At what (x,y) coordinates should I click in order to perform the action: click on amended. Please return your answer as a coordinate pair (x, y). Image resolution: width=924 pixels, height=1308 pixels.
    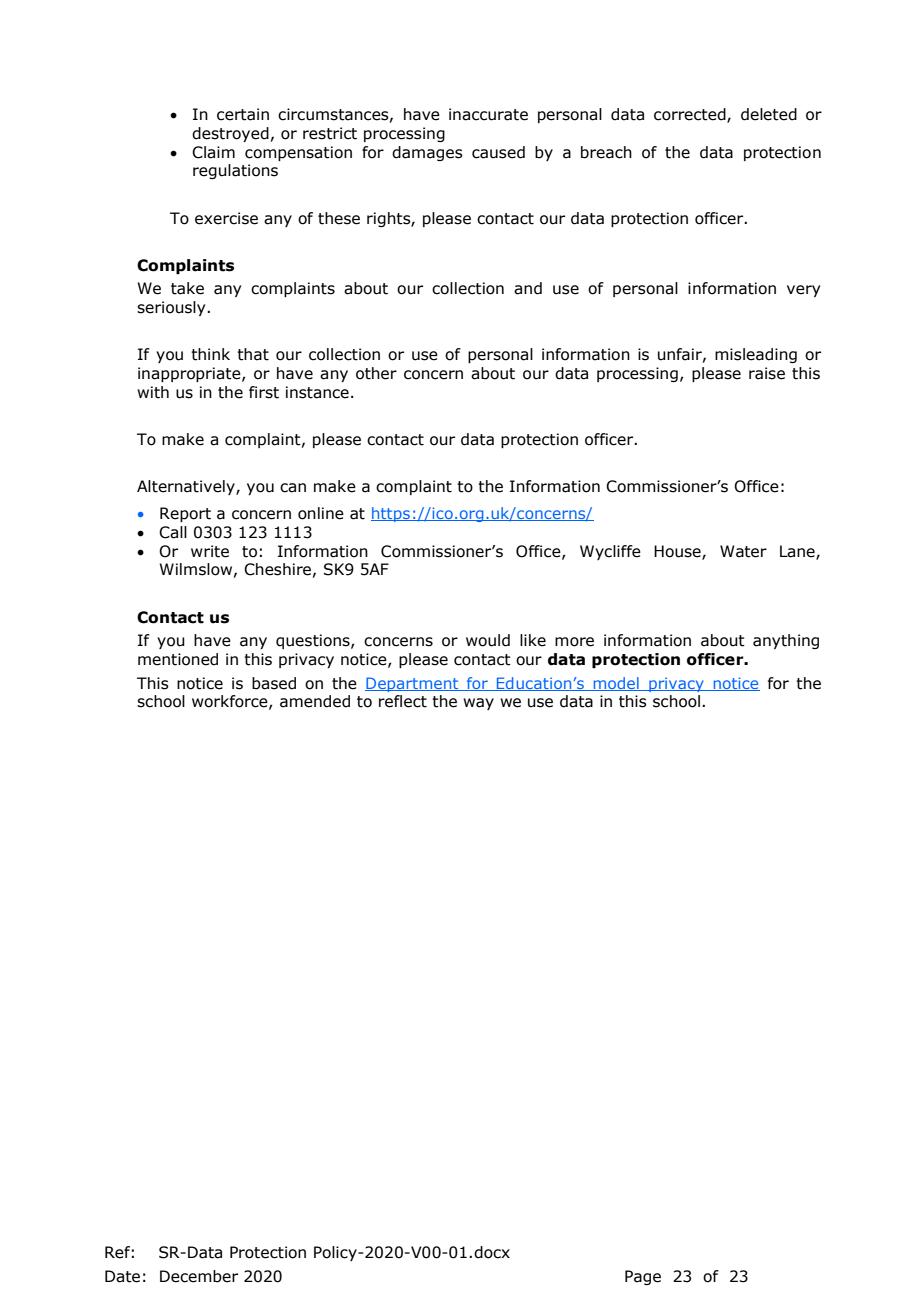
    Looking at the image, I should click on (315, 701).
